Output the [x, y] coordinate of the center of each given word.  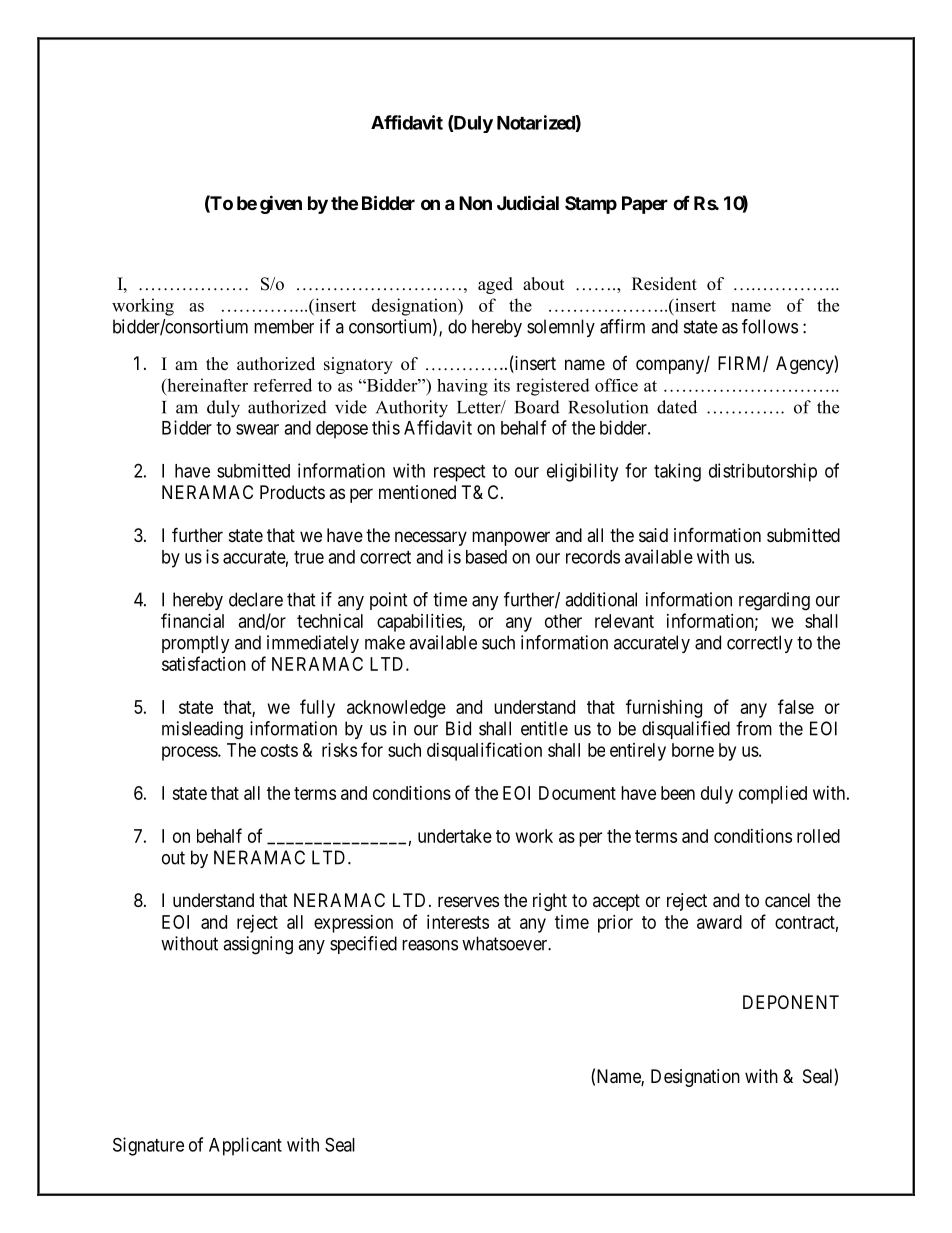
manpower [511, 538]
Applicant [245, 1146]
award [719, 922]
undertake [455, 836]
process [190, 753]
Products [292, 492]
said [653, 535]
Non [475, 203]
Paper [645, 205]
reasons [430, 945]
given [281, 204]
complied [773, 795]
